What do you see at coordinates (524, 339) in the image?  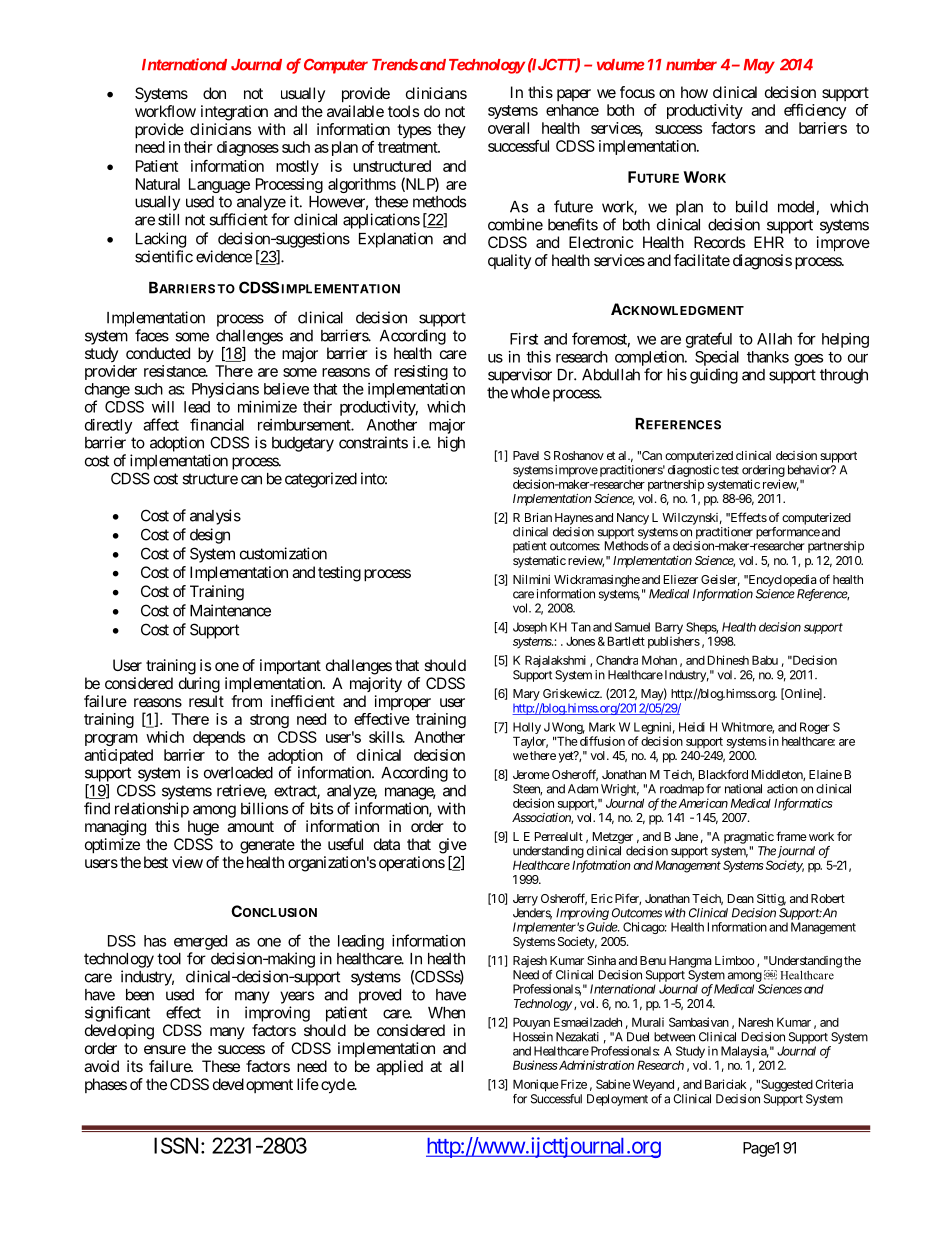 I see `First` at bounding box center [524, 339].
